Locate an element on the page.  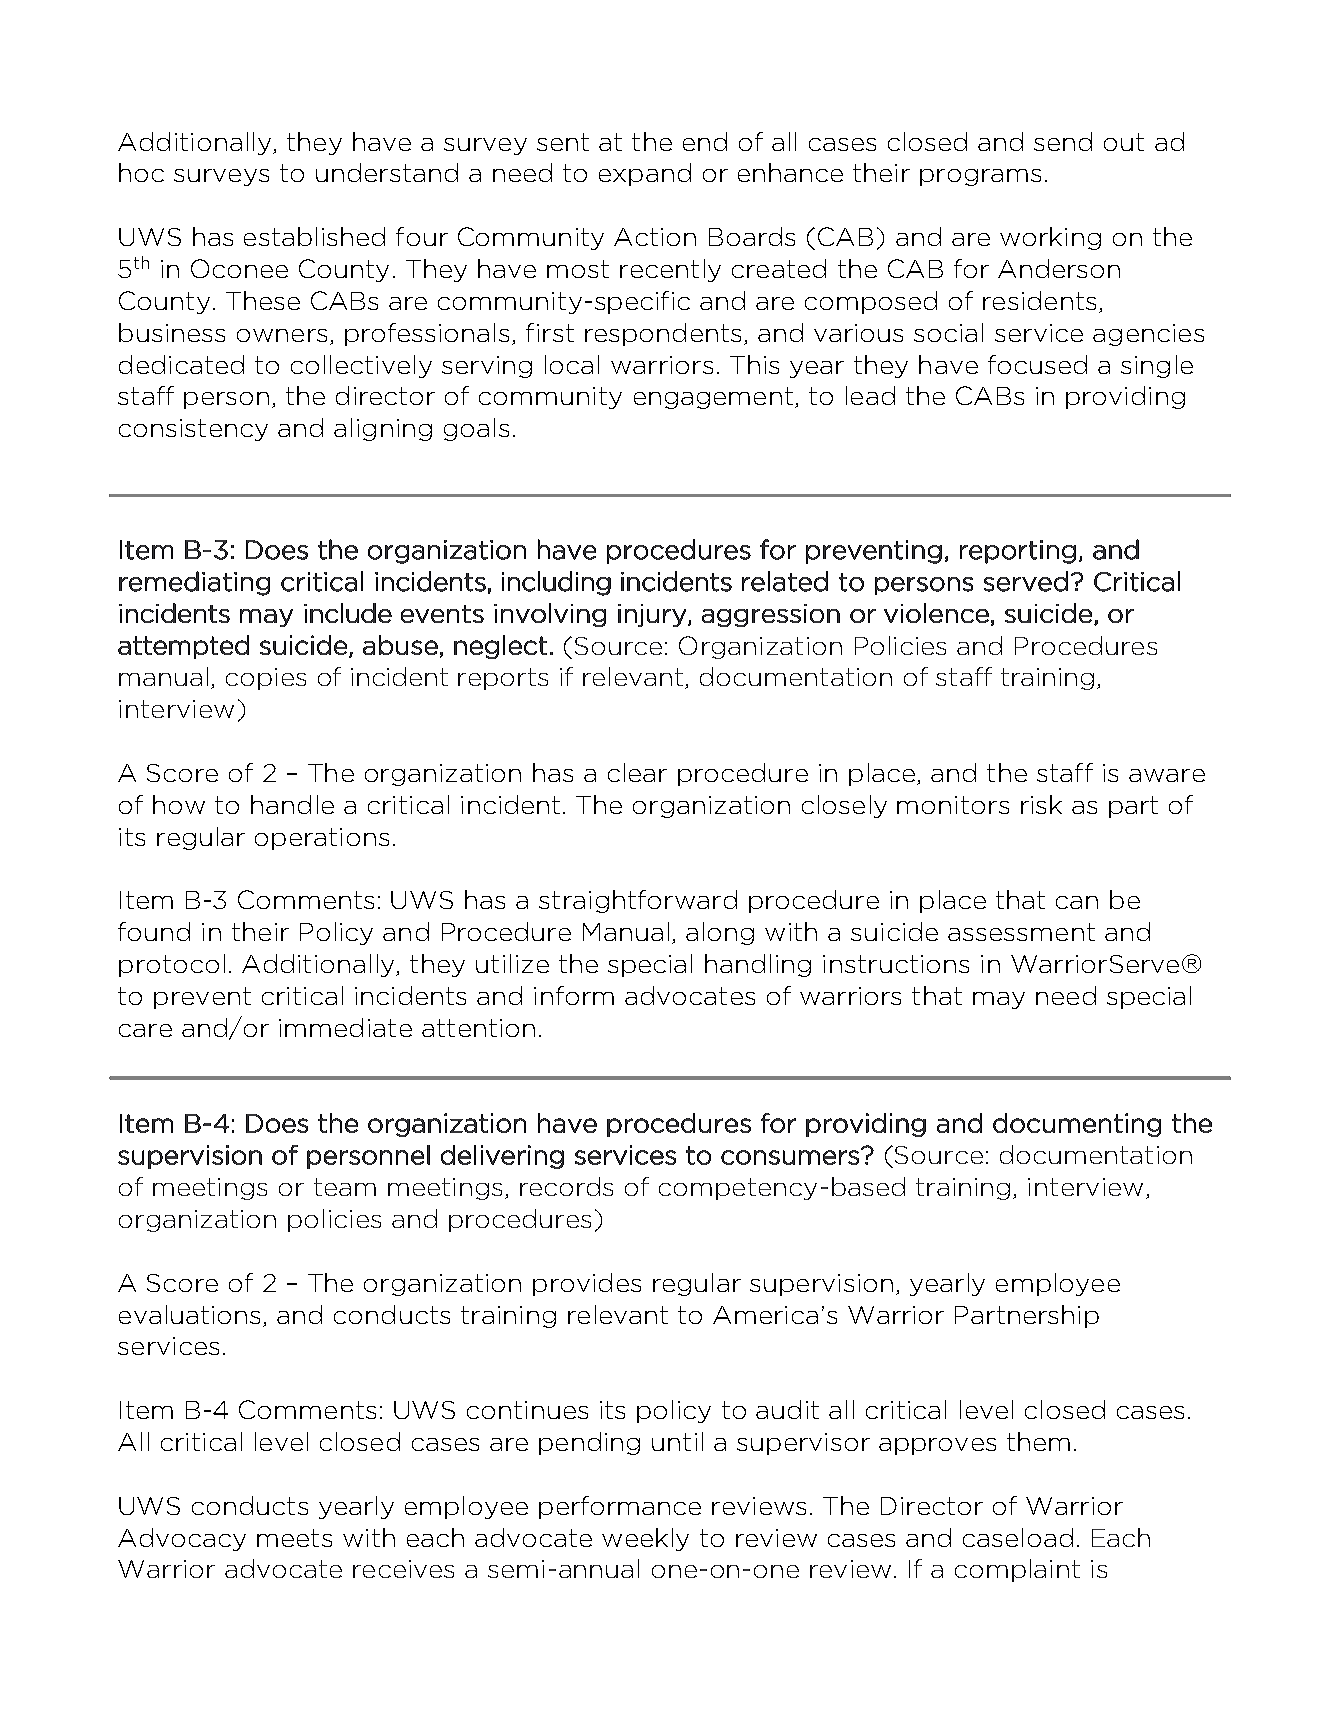
complaint is located at coordinates (1017, 1570).
